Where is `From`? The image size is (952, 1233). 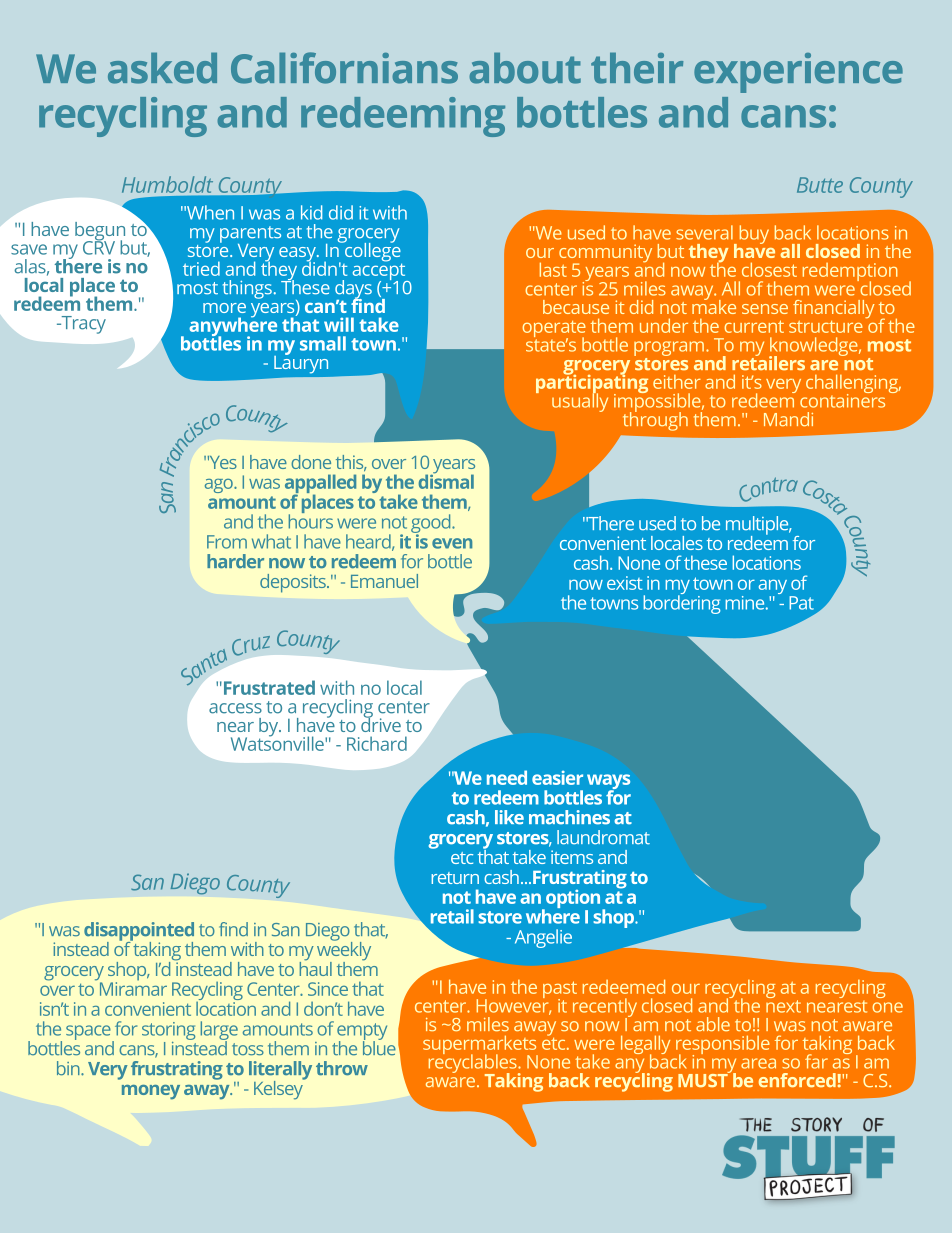
From is located at coordinates (227, 542).
